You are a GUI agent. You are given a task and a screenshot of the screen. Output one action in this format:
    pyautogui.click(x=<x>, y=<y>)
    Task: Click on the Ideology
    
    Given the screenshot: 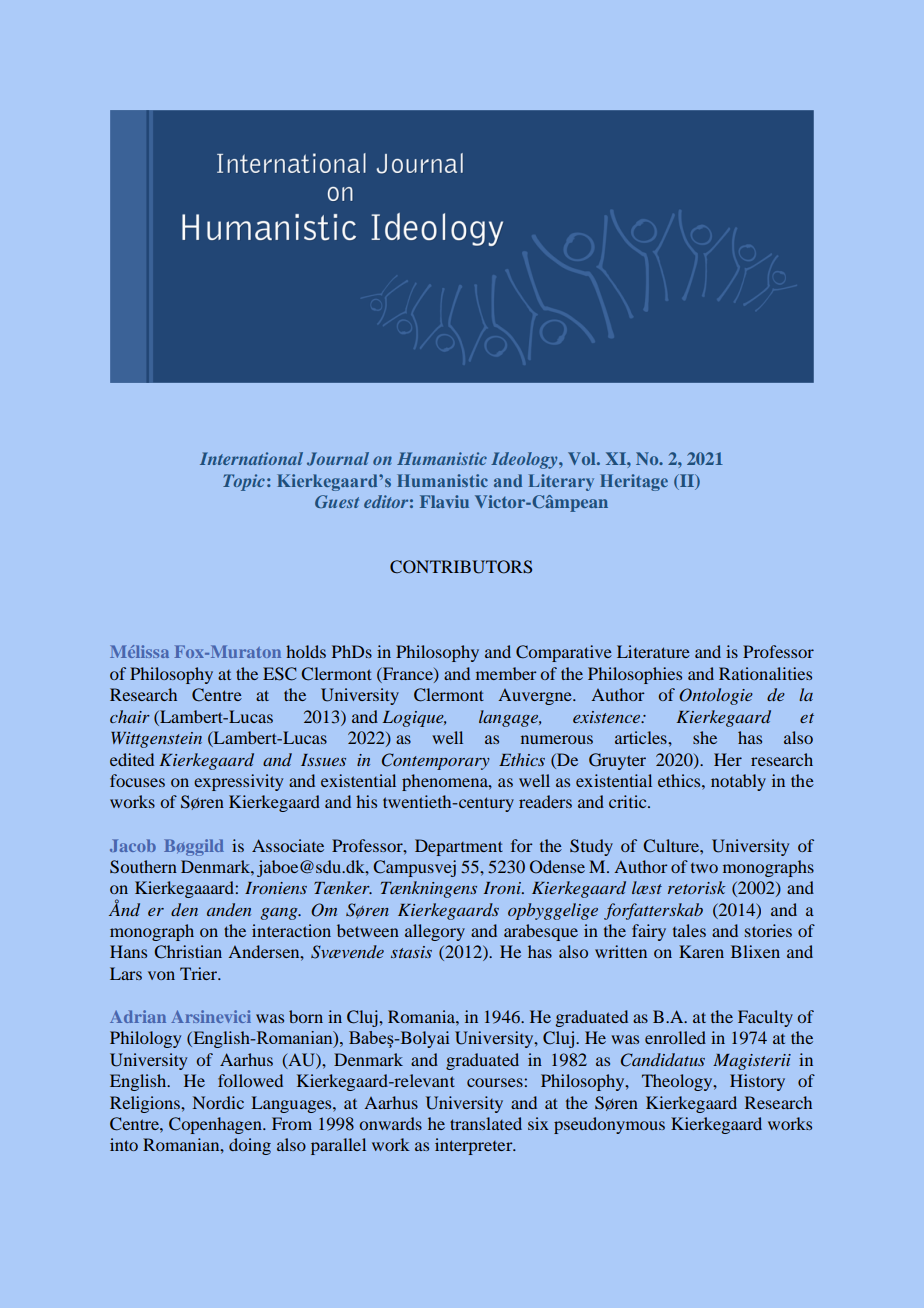 What is the action you would take?
    pyautogui.click(x=525, y=460)
